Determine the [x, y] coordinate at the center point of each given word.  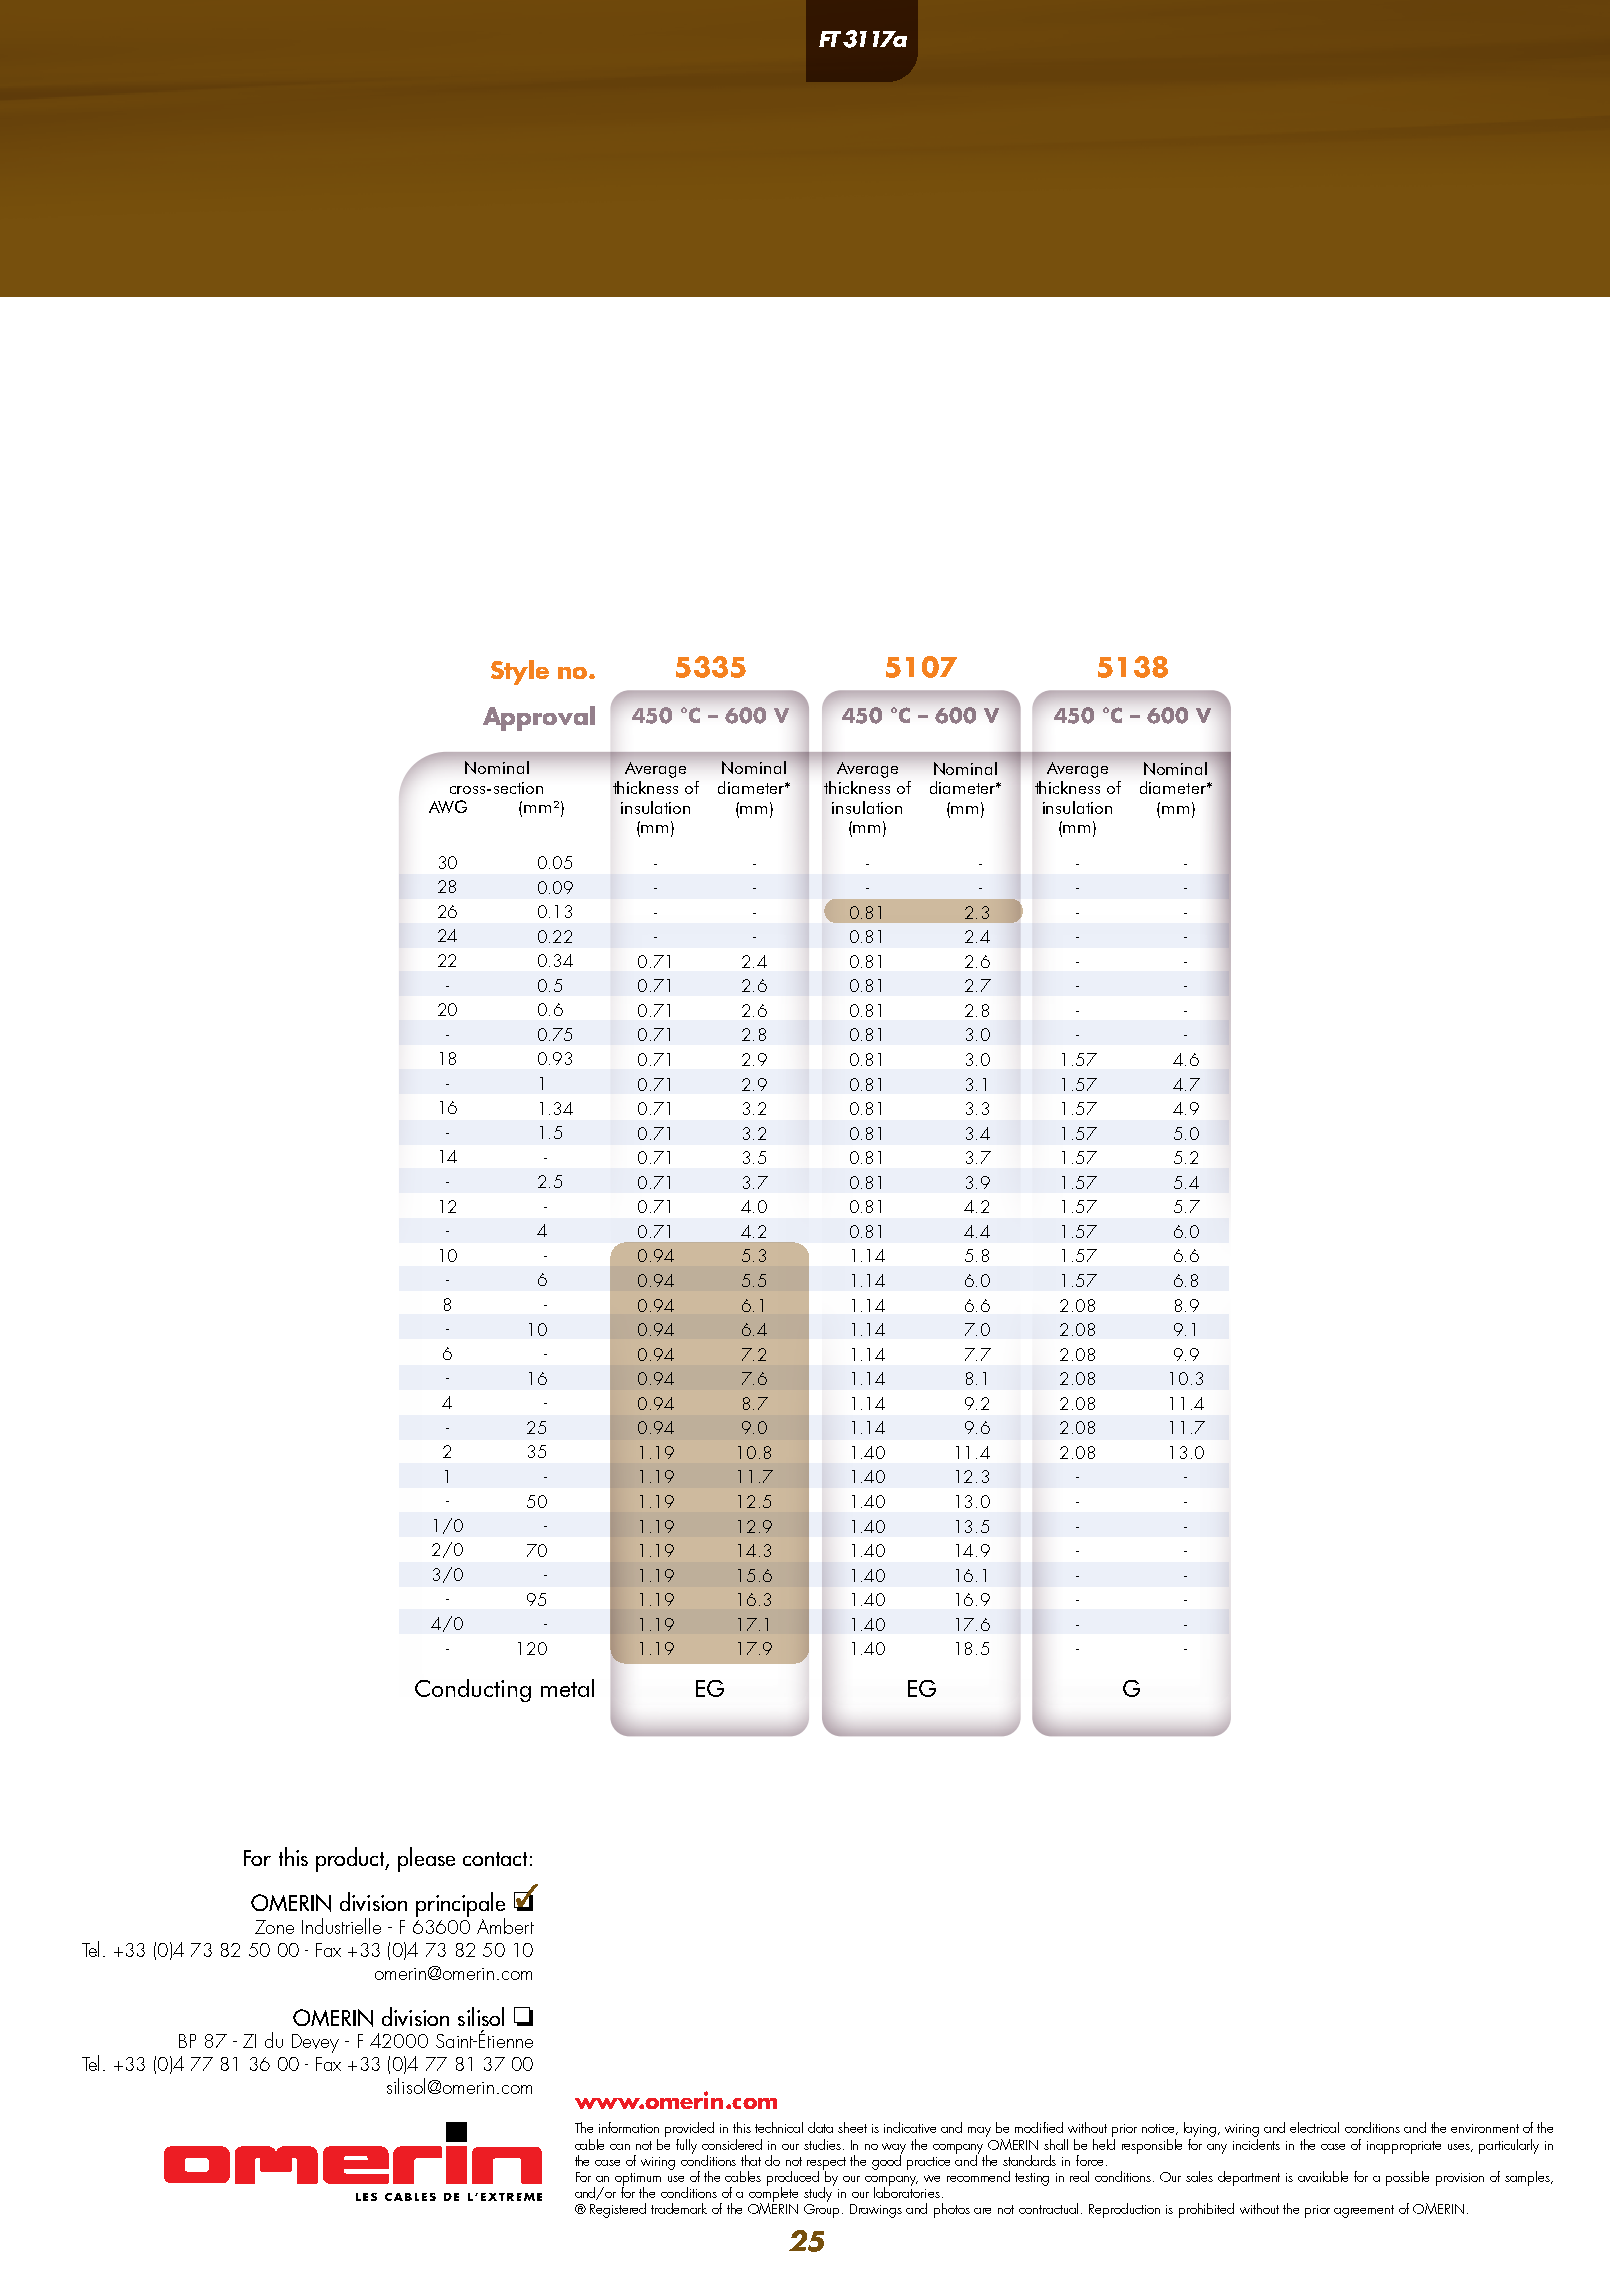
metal [567, 1688]
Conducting [473, 1690]
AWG [448, 806]
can [620, 2147]
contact [495, 1859]
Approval [539, 718]
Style [520, 672]
